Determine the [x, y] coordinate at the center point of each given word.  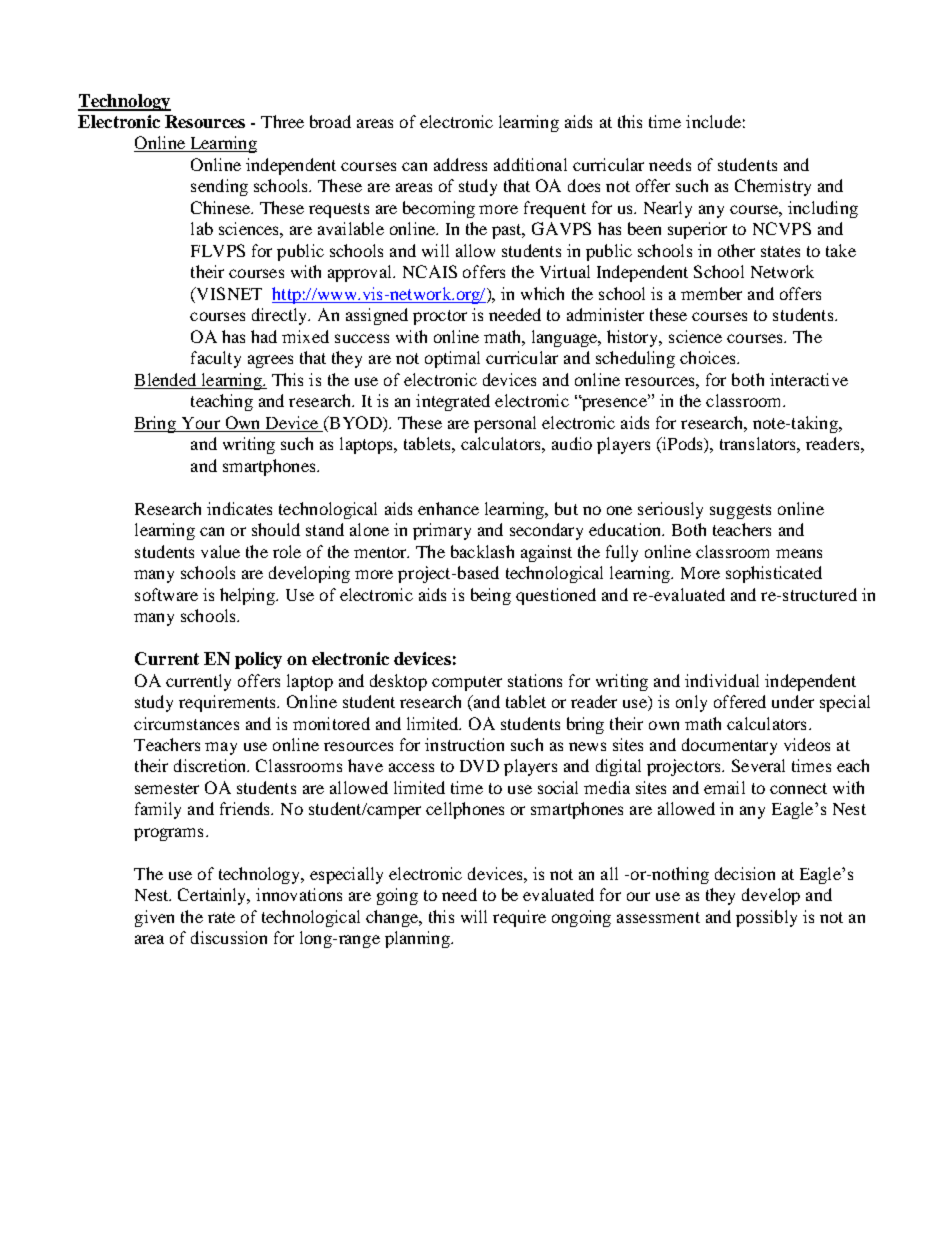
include [713, 121]
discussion [229, 937]
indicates [239, 508]
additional [530, 164]
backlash [482, 551]
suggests [740, 511]
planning [418, 939]
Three [282, 121]
